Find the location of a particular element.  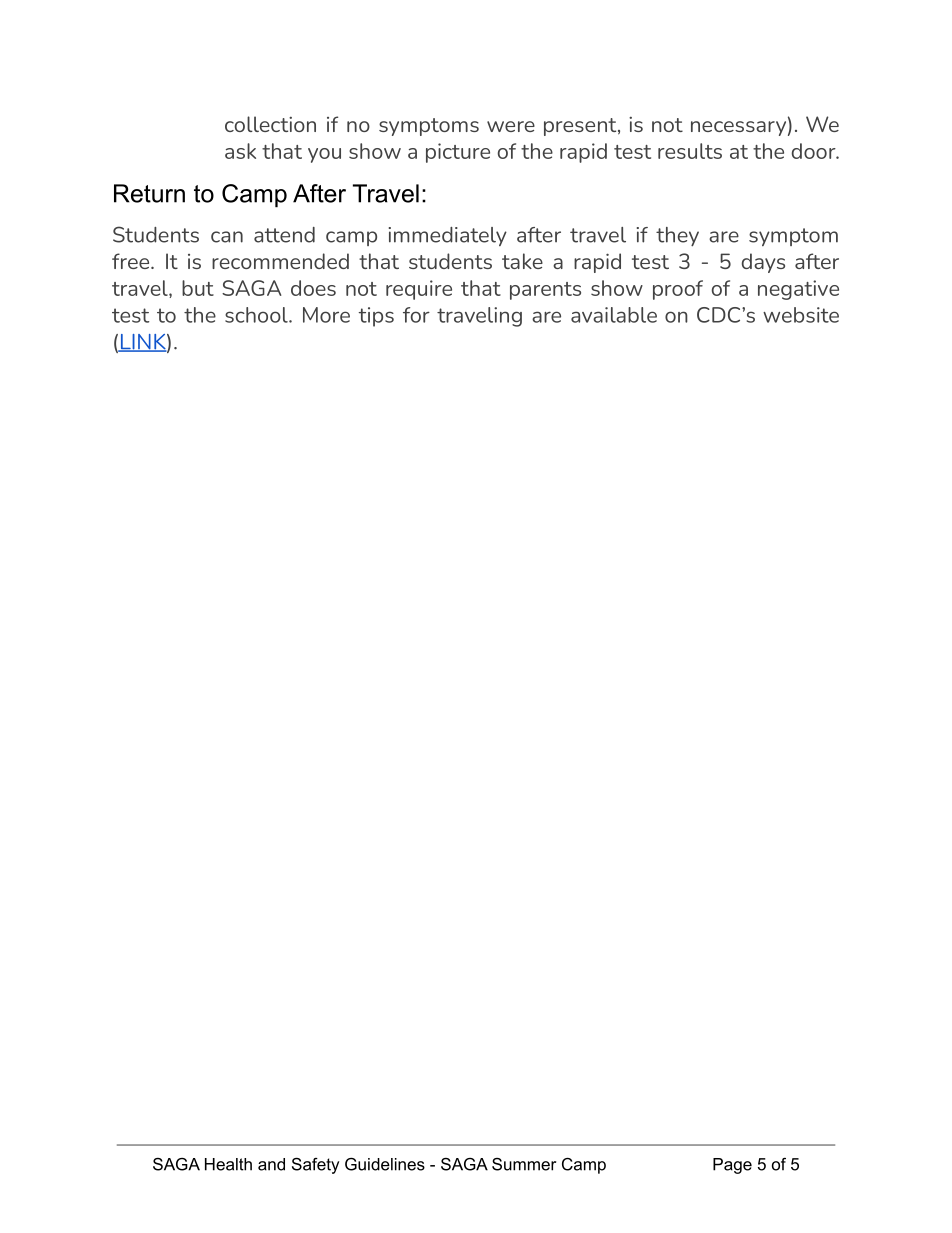

Health is located at coordinates (228, 1164).
